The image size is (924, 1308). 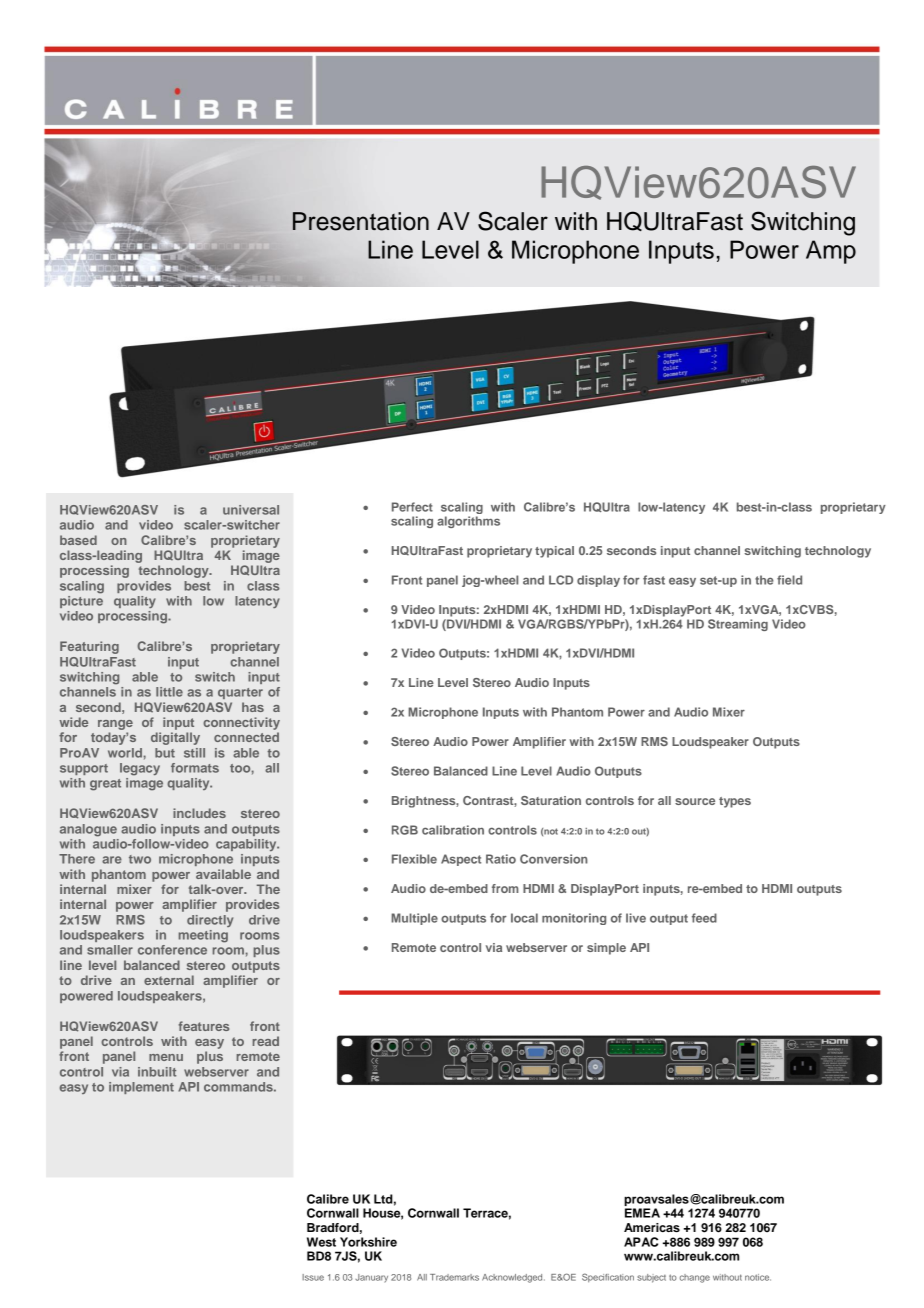 What do you see at coordinates (169, 980) in the screenshot?
I see `external` at bounding box center [169, 980].
